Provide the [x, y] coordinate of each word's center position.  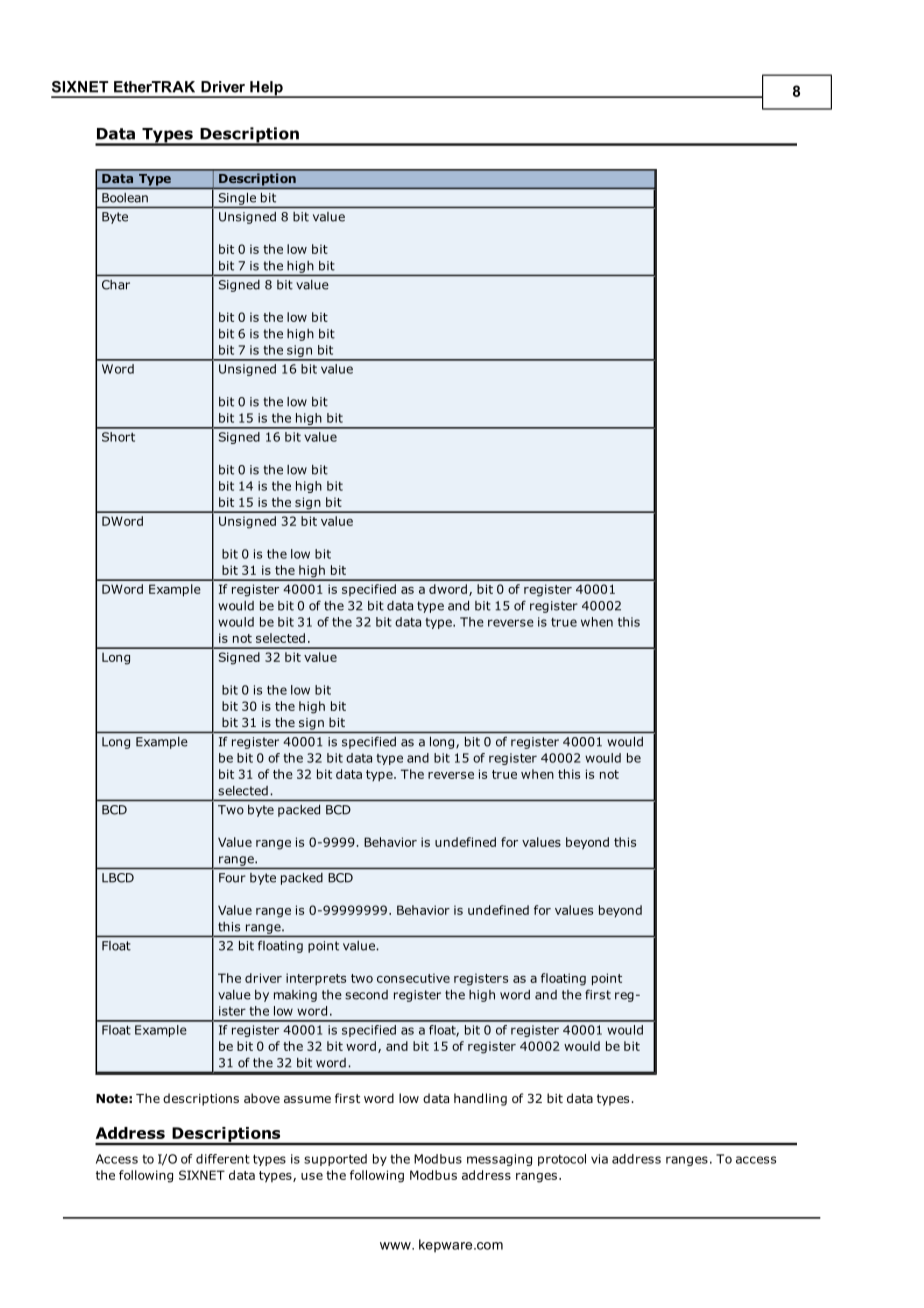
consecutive [413, 978]
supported [335, 1160]
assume [307, 1099]
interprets [316, 979]
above [262, 1098]
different [223, 1159]
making [295, 996]
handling [480, 1099]
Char [116, 285]
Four [232, 878]
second [366, 995]
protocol [562, 1160]
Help [266, 89]
